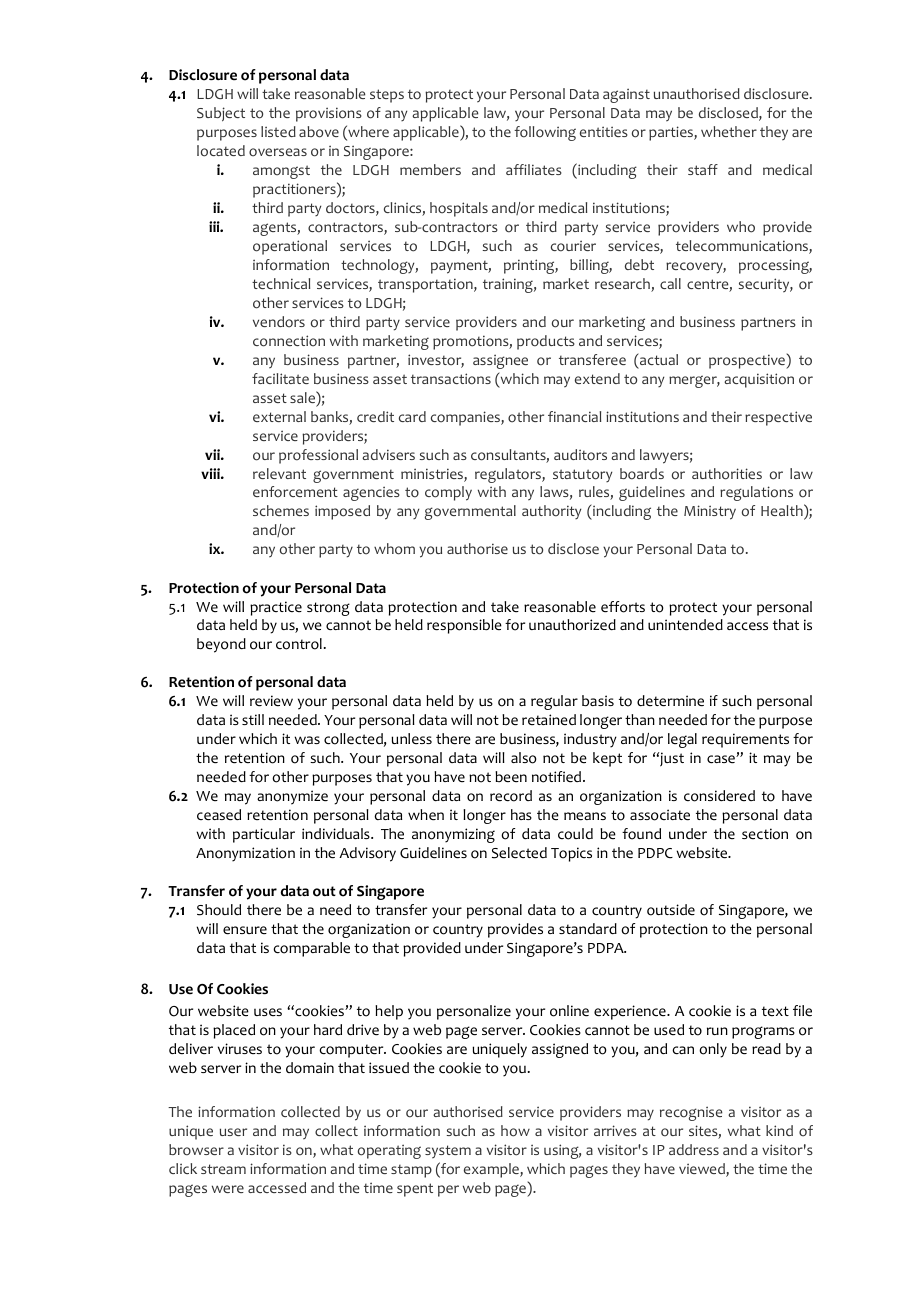 Image resolution: width=924 pixels, height=1308 pixels. I want to click on whether, so click(729, 131).
